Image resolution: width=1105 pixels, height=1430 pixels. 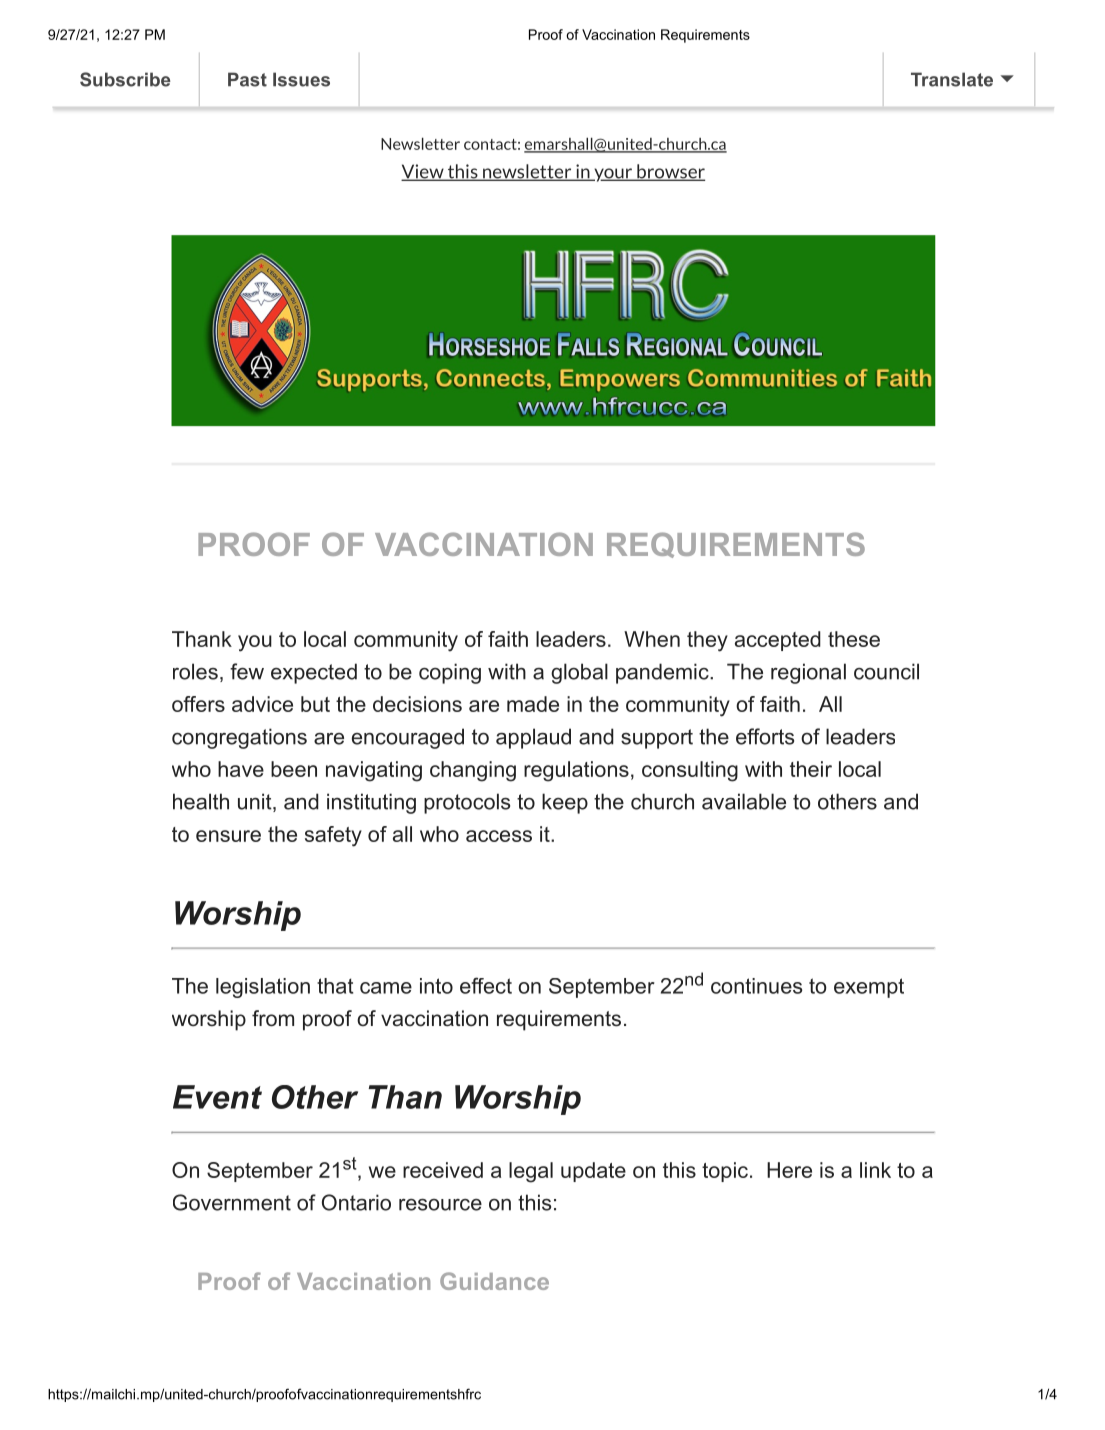 What do you see at coordinates (886, 671) in the image?
I see `council` at bounding box center [886, 671].
